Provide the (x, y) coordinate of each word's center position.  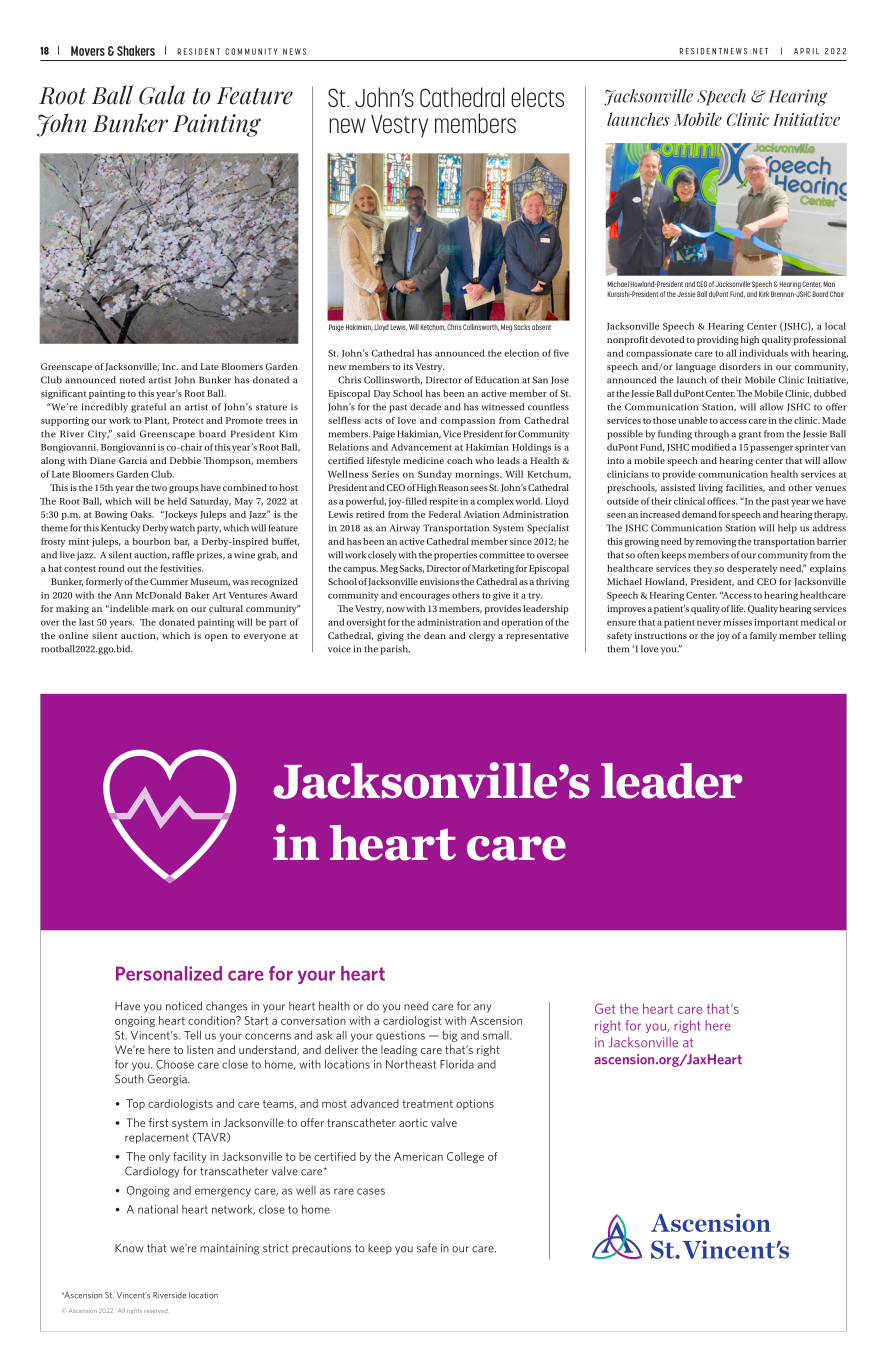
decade (425, 407)
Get (605, 1008)
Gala (162, 95)
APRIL (806, 51)
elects (537, 97)
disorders (740, 366)
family (763, 636)
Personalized (169, 973)
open (216, 637)
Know (129, 1248)
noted (132, 380)
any (483, 1008)
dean (435, 635)
